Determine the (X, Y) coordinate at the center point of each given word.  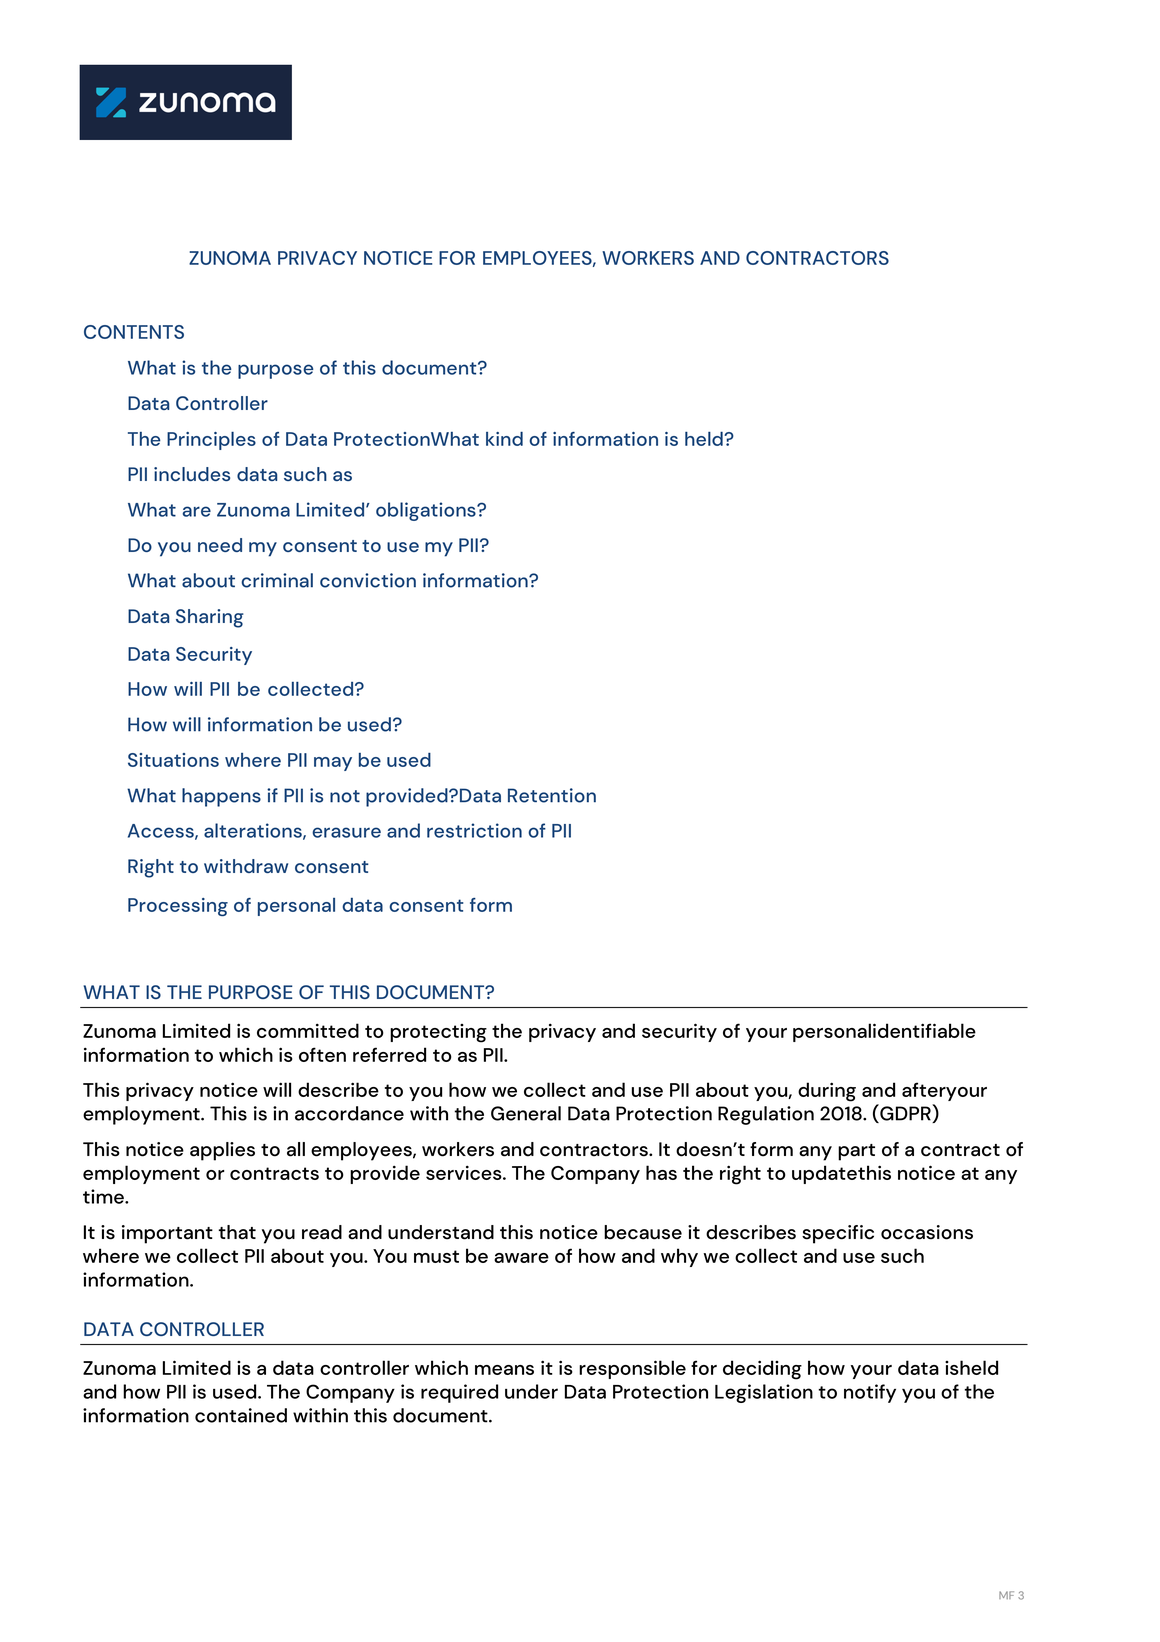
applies (222, 1151)
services (465, 1172)
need (220, 545)
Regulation (766, 1115)
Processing (178, 907)
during (827, 1092)
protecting (438, 1033)
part (856, 1152)
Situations (173, 760)
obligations (427, 511)
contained (241, 1415)
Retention (552, 795)
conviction (368, 580)
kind (504, 438)
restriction (474, 830)
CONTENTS (134, 332)
